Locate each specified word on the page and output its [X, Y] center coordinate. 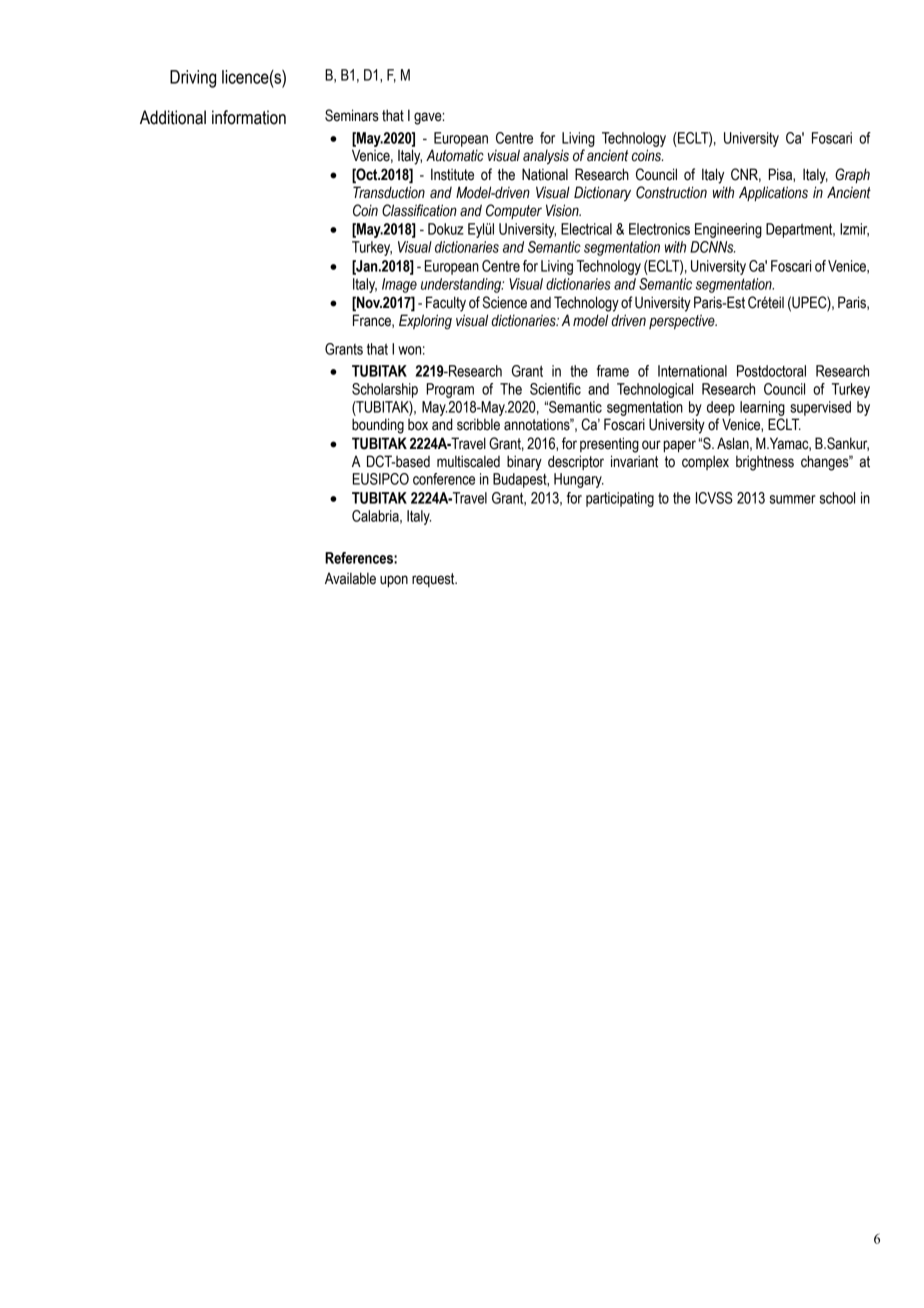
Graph [852, 175]
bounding [378, 426]
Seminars [352, 115]
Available [350, 578]
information [249, 117]
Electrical [586, 229]
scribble [478, 424]
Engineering [728, 230]
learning [762, 408]
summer [792, 499]
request [434, 580]
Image [399, 285]
